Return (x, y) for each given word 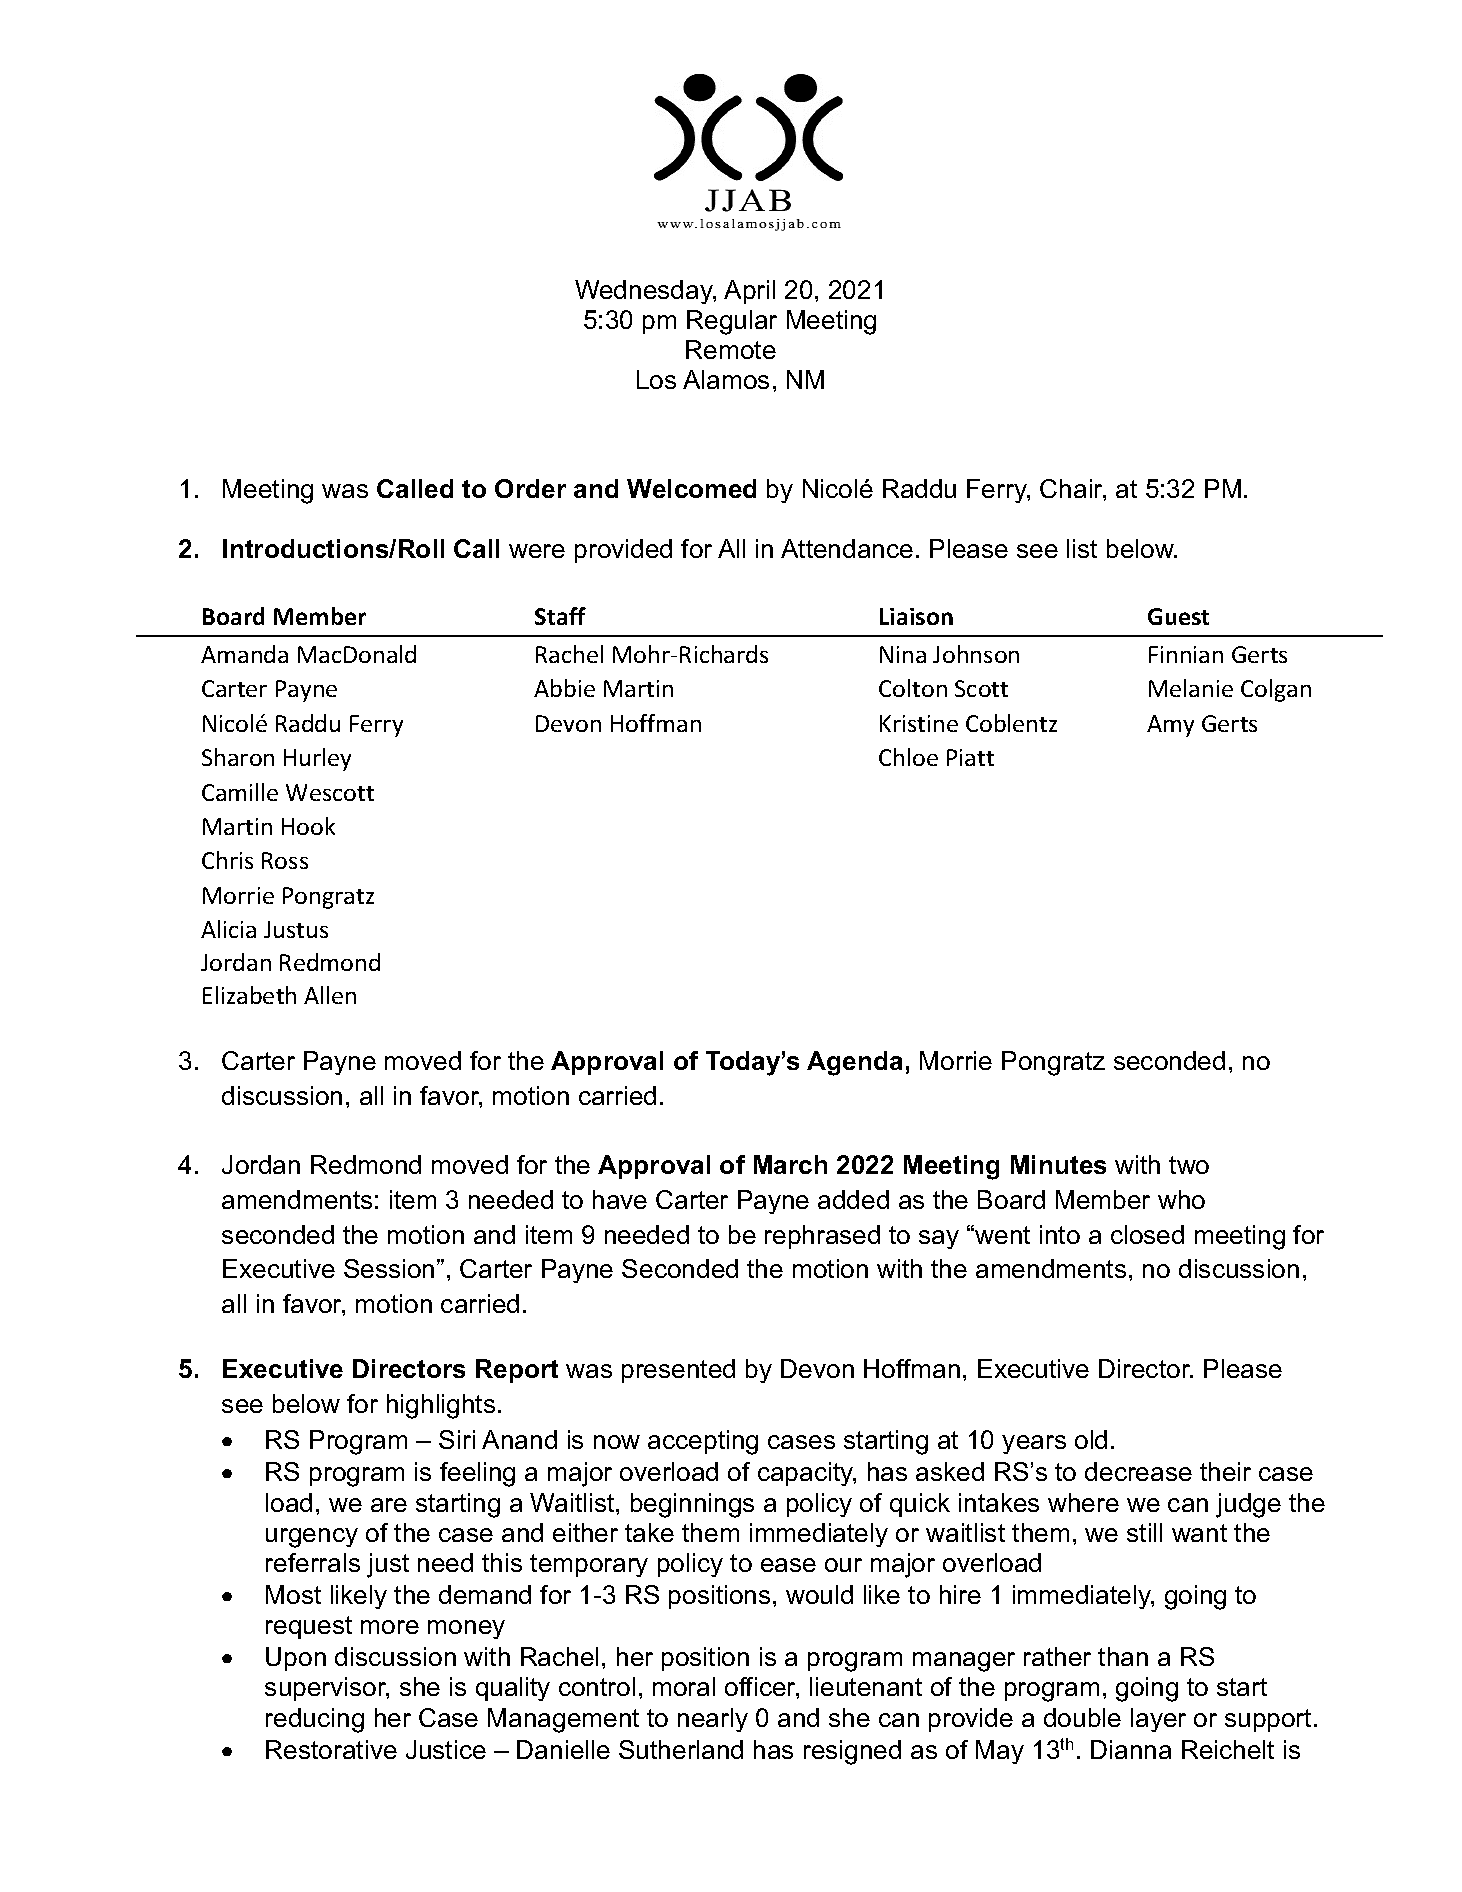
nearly (713, 1720)
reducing (315, 1720)
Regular (732, 322)
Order (530, 488)
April (749, 292)
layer (1158, 1720)
